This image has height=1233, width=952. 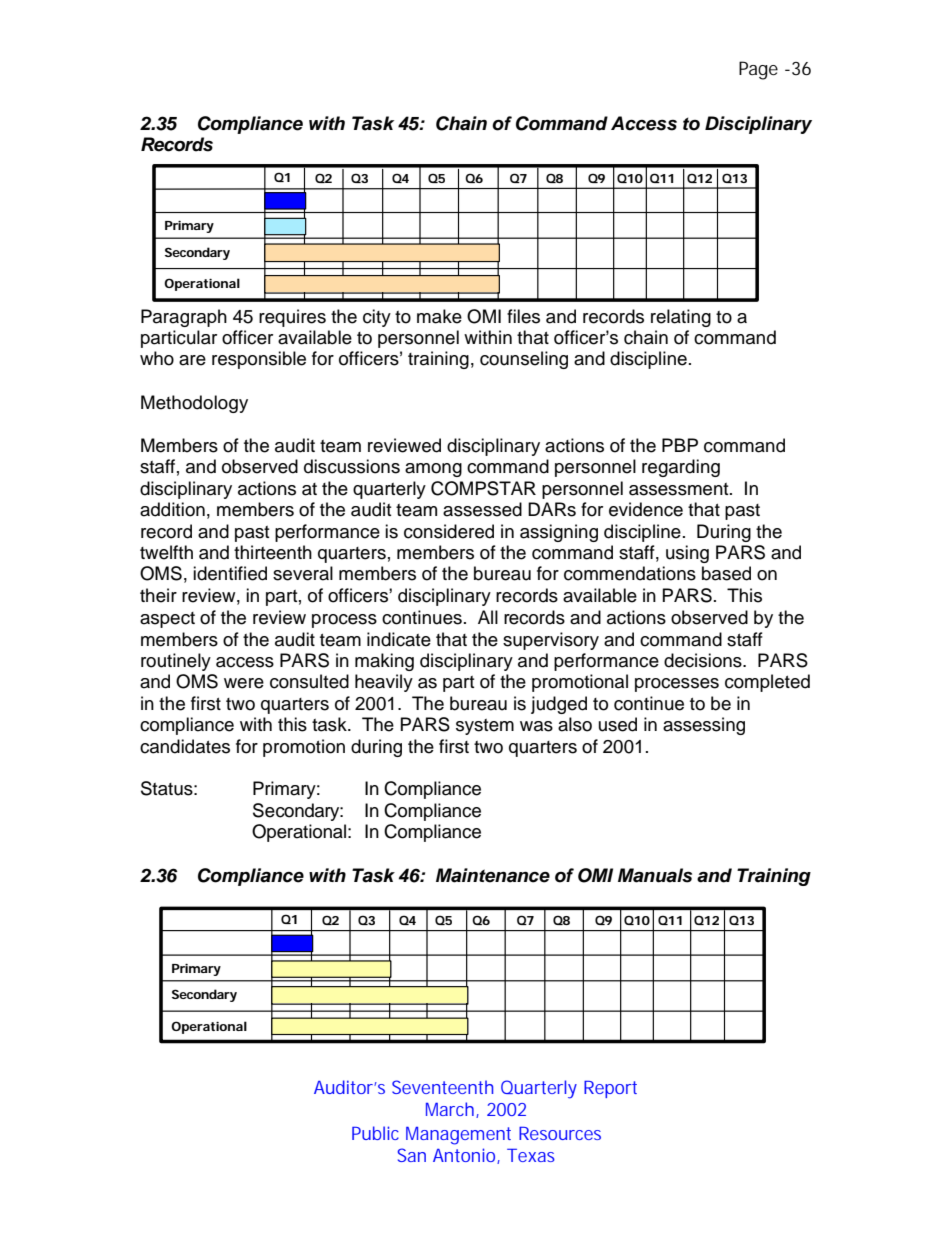 What do you see at coordinates (681, 468) in the image?
I see `regarding` at bounding box center [681, 468].
